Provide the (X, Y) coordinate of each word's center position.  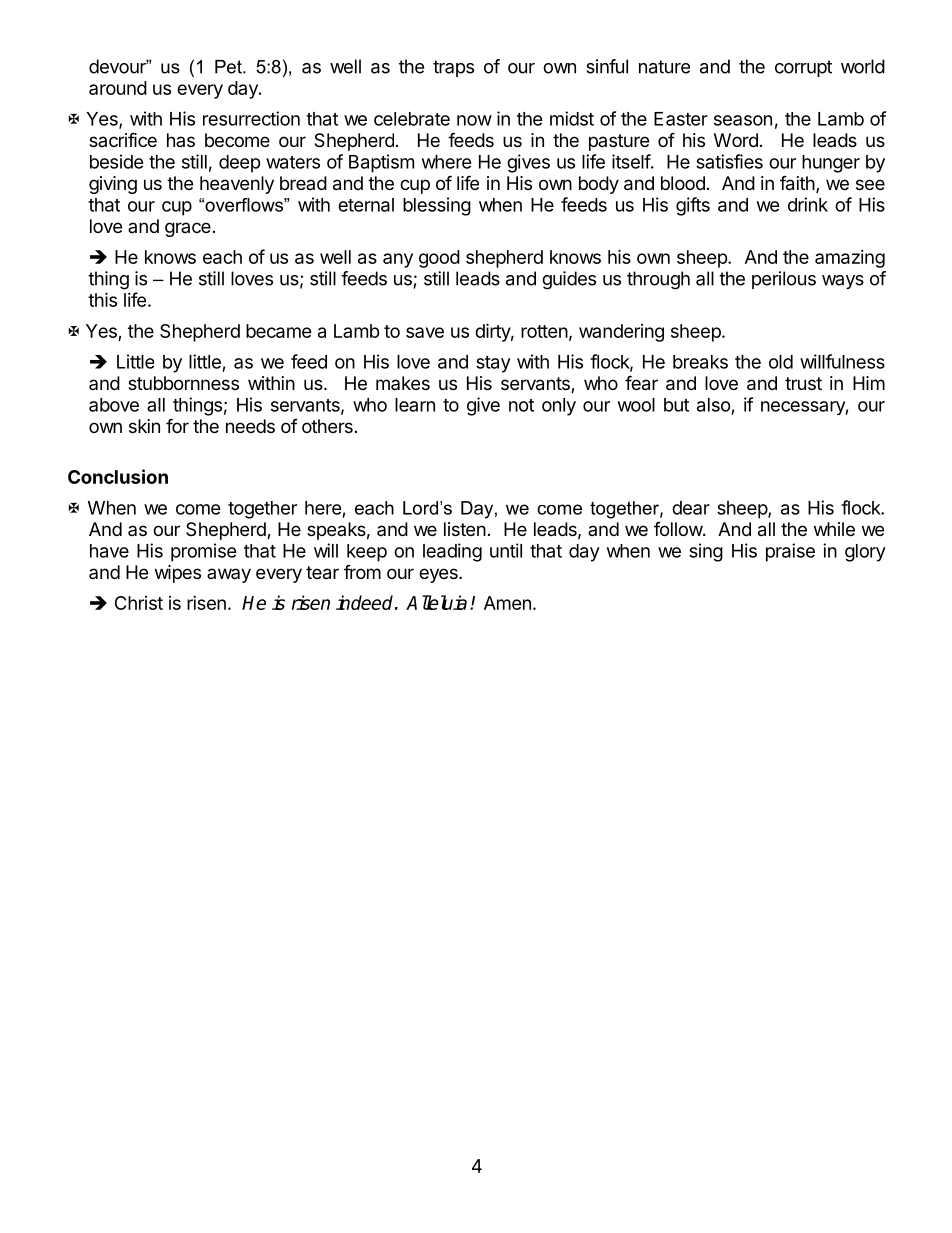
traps (453, 68)
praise (790, 552)
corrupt (803, 68)
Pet (229, 67)
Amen (507, 603)
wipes (178, 574)
